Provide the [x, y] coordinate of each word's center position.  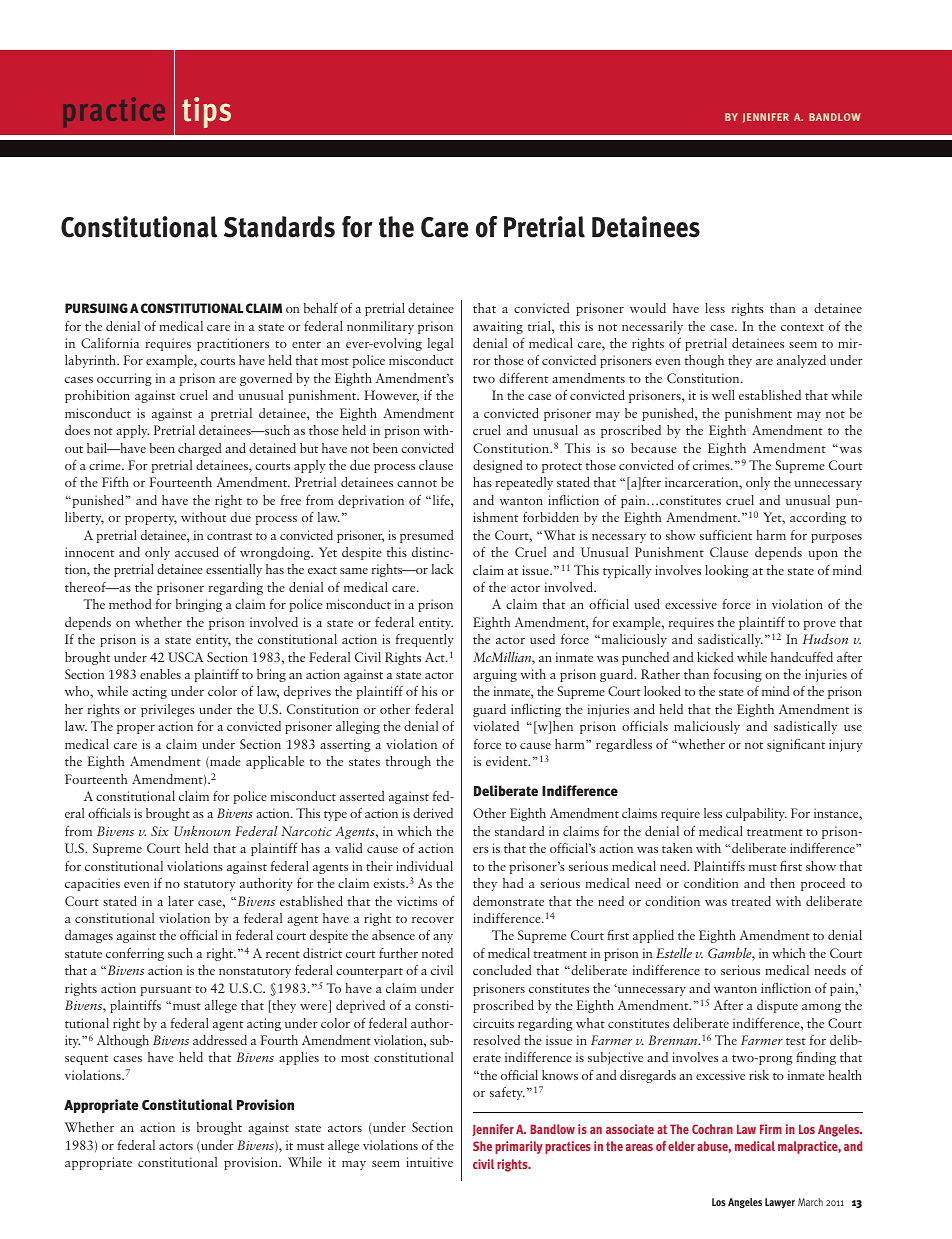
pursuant [166, 991]
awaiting [498, 327]
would [648, 308]
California [110, 343]
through [408, 762]
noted [437, 953]
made [224, 762]
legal [440, 344]
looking [727, 571]
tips [206, 112]
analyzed [801, 361]
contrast [229, 536]
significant [796, 745]
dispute [777, 1006]
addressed [220, 1040]
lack [443, 569]
